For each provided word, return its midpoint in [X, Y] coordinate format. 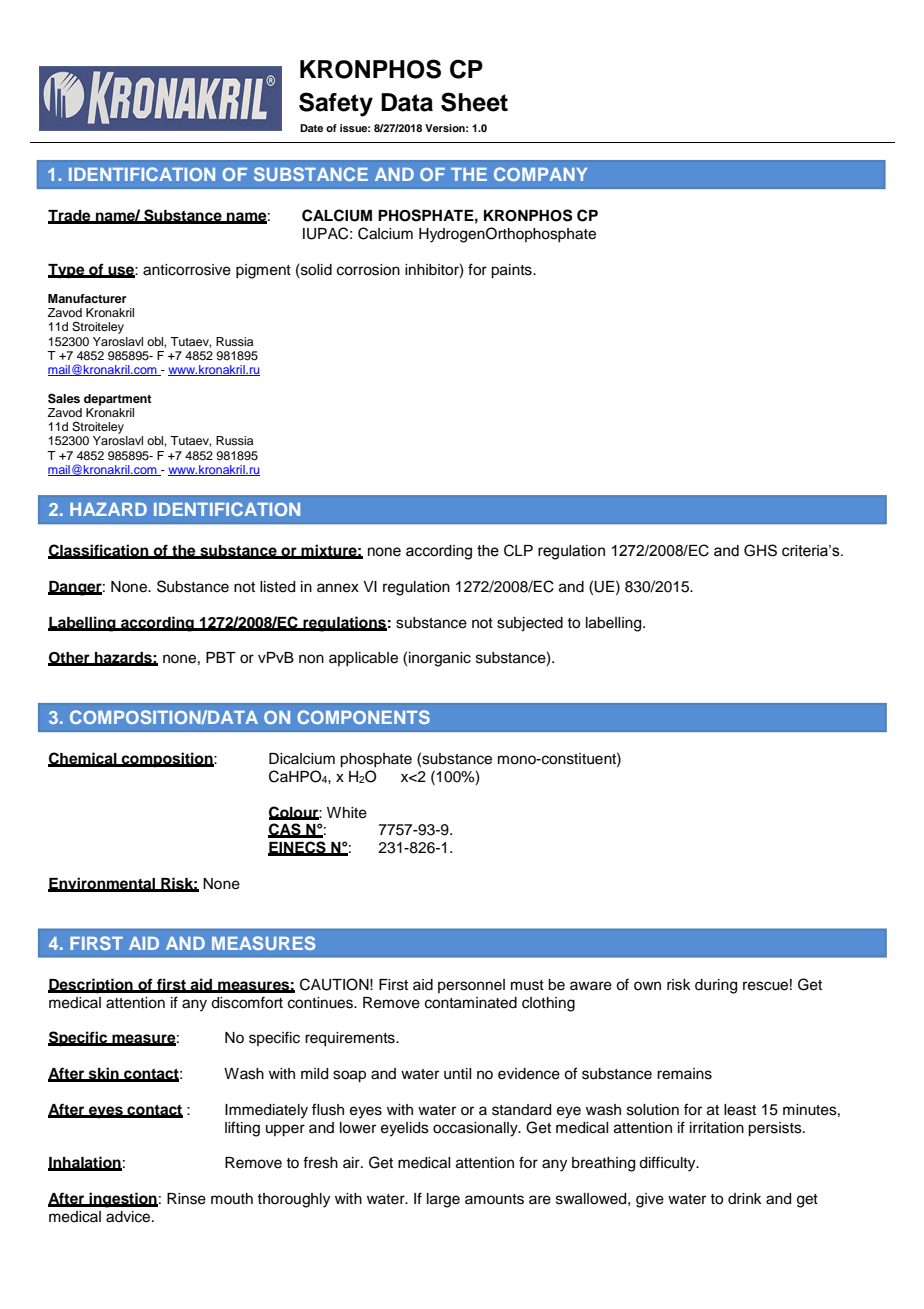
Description [91, 986]
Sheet [474, 102]
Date [311, 128]
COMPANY [540, 174]
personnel [471, 986]
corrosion [368, 270]
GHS [760, 550]
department [118, 400]
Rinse [186, 1199]
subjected [530, 624]
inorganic [440, 659]
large [443, 1200]
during [716, 986]
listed [277, 587]
